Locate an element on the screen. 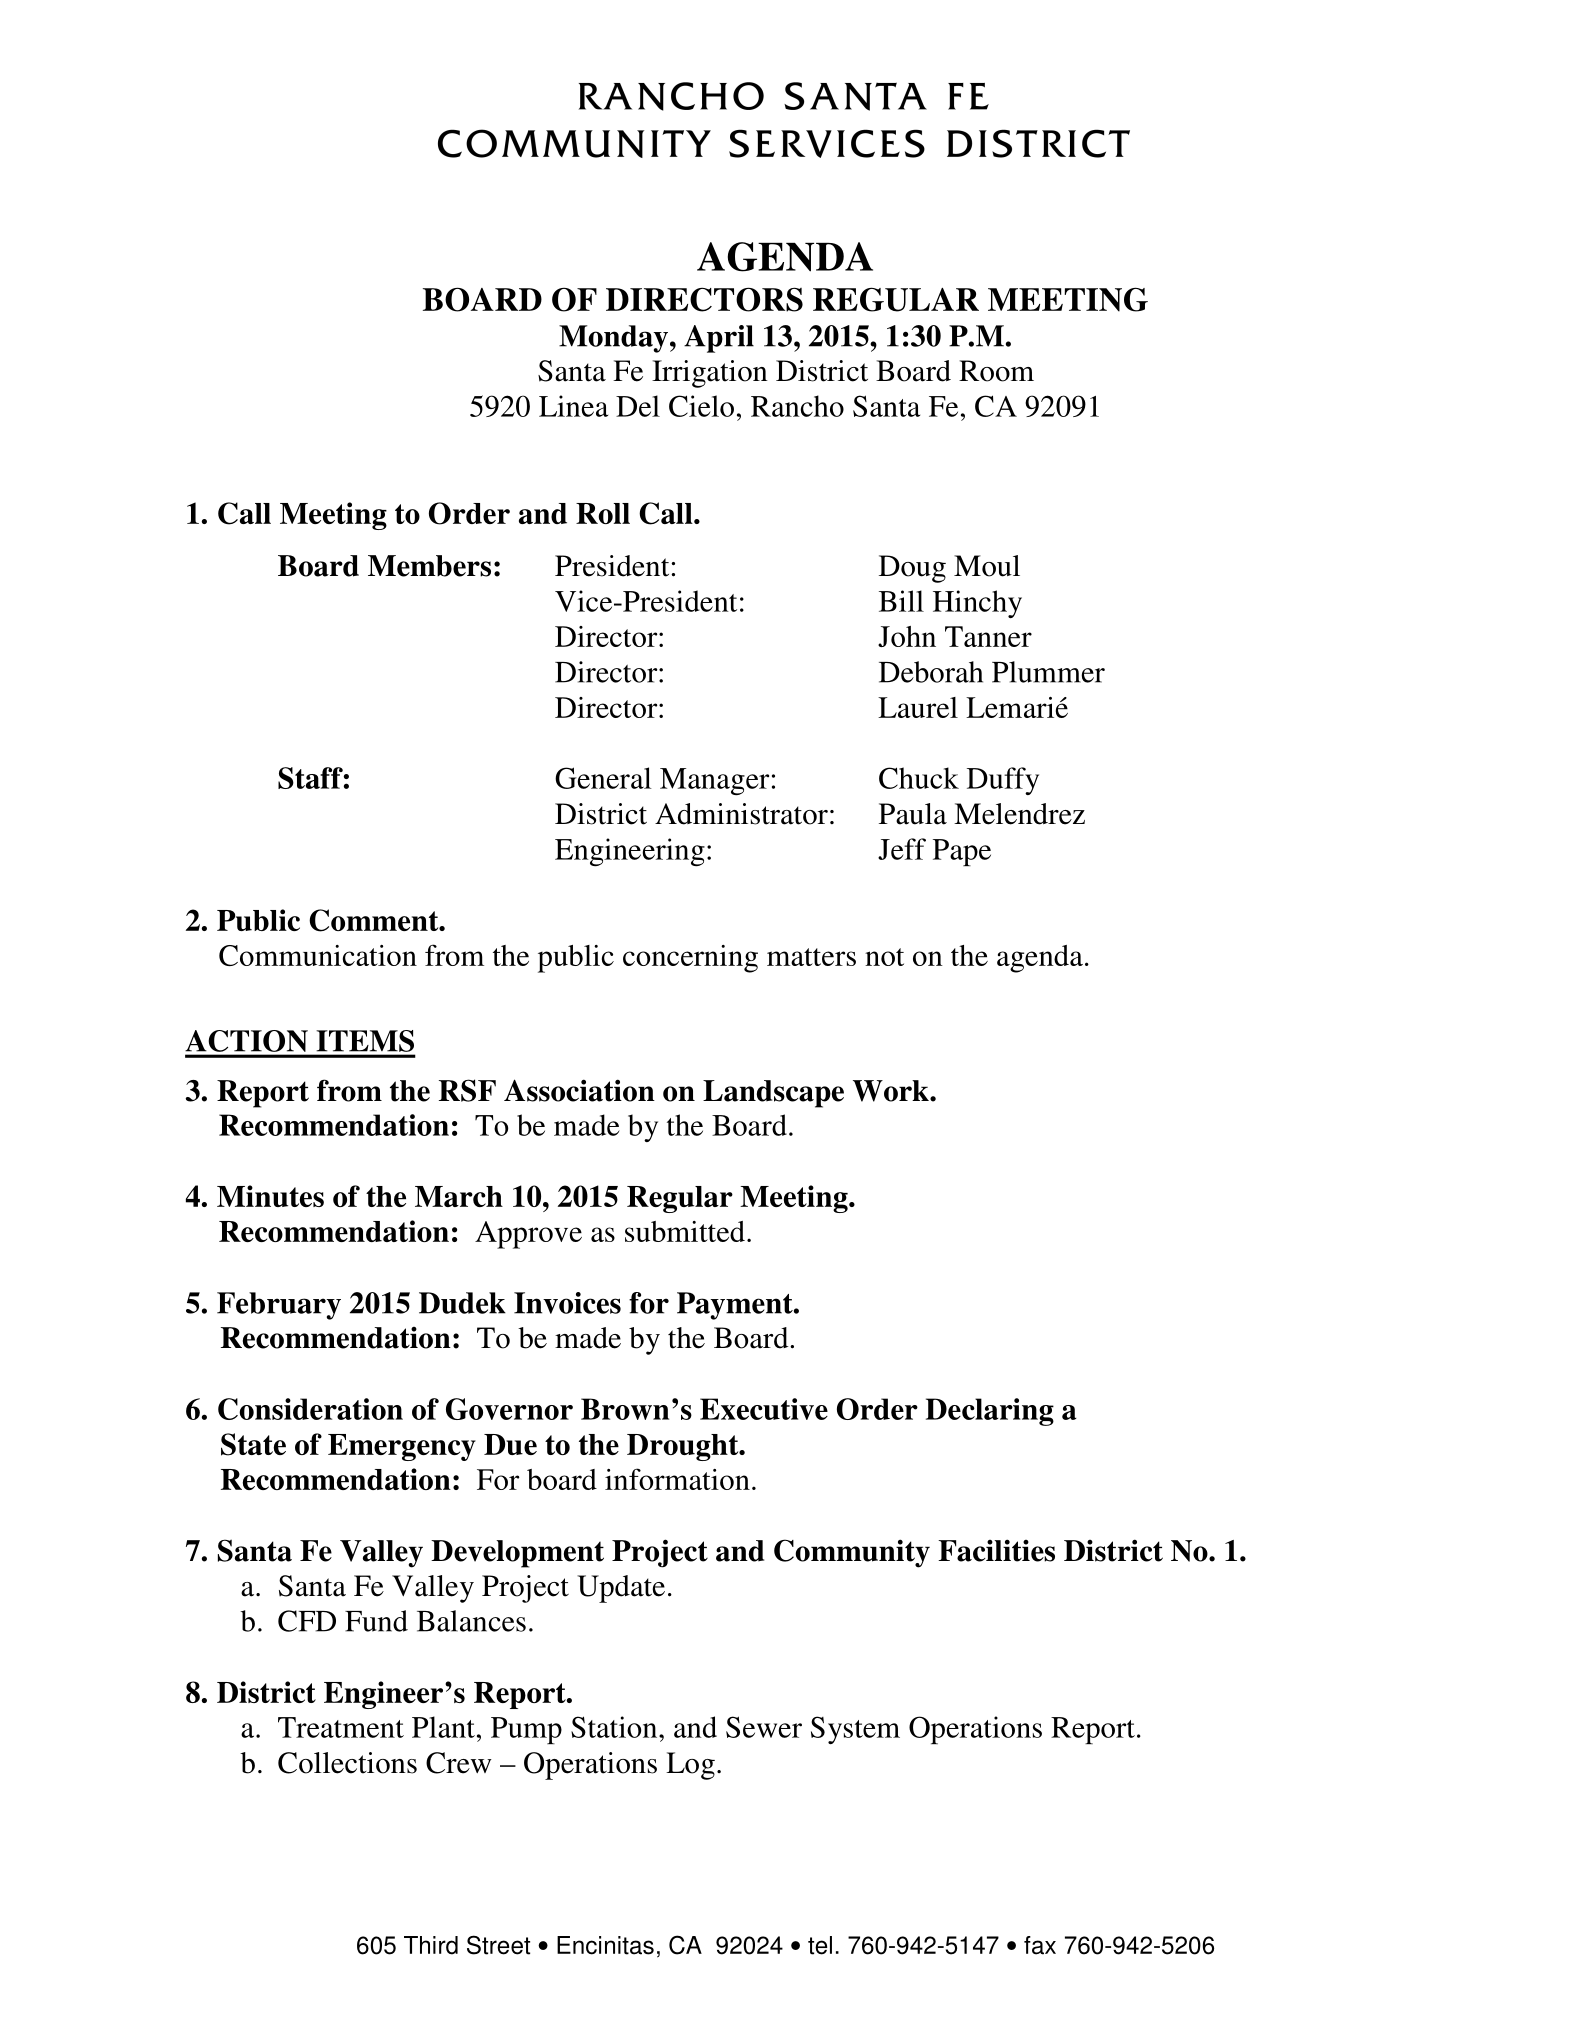  General is located at coordinates (603, 778).
